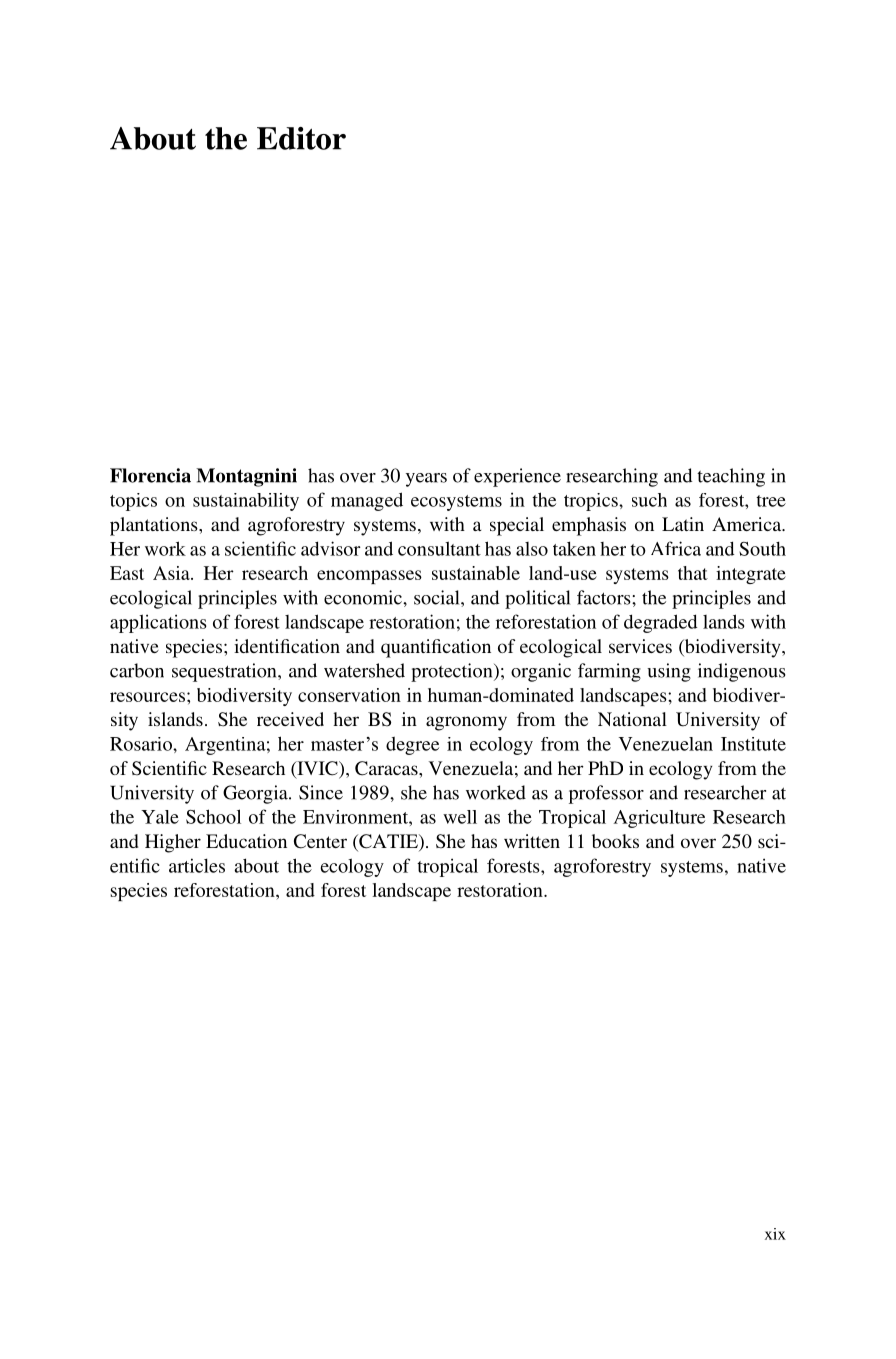 The width and height of the document is (896, 1359). What do you see at coordinates (453, 672) in the document?
I see `protection` at bounding box center [453, 672].
